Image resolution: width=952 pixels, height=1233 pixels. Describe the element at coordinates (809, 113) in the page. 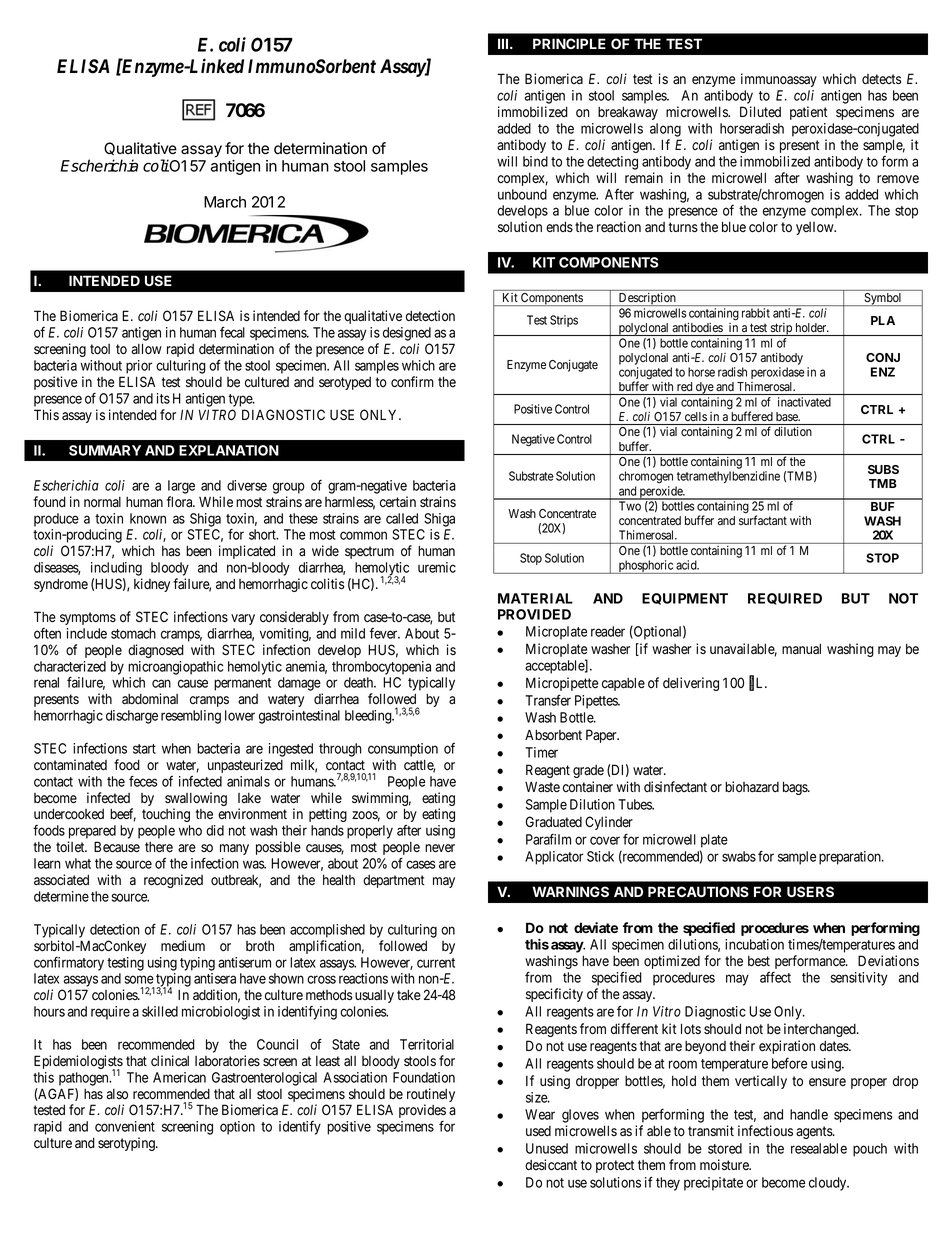

I see `patient` at that location.
